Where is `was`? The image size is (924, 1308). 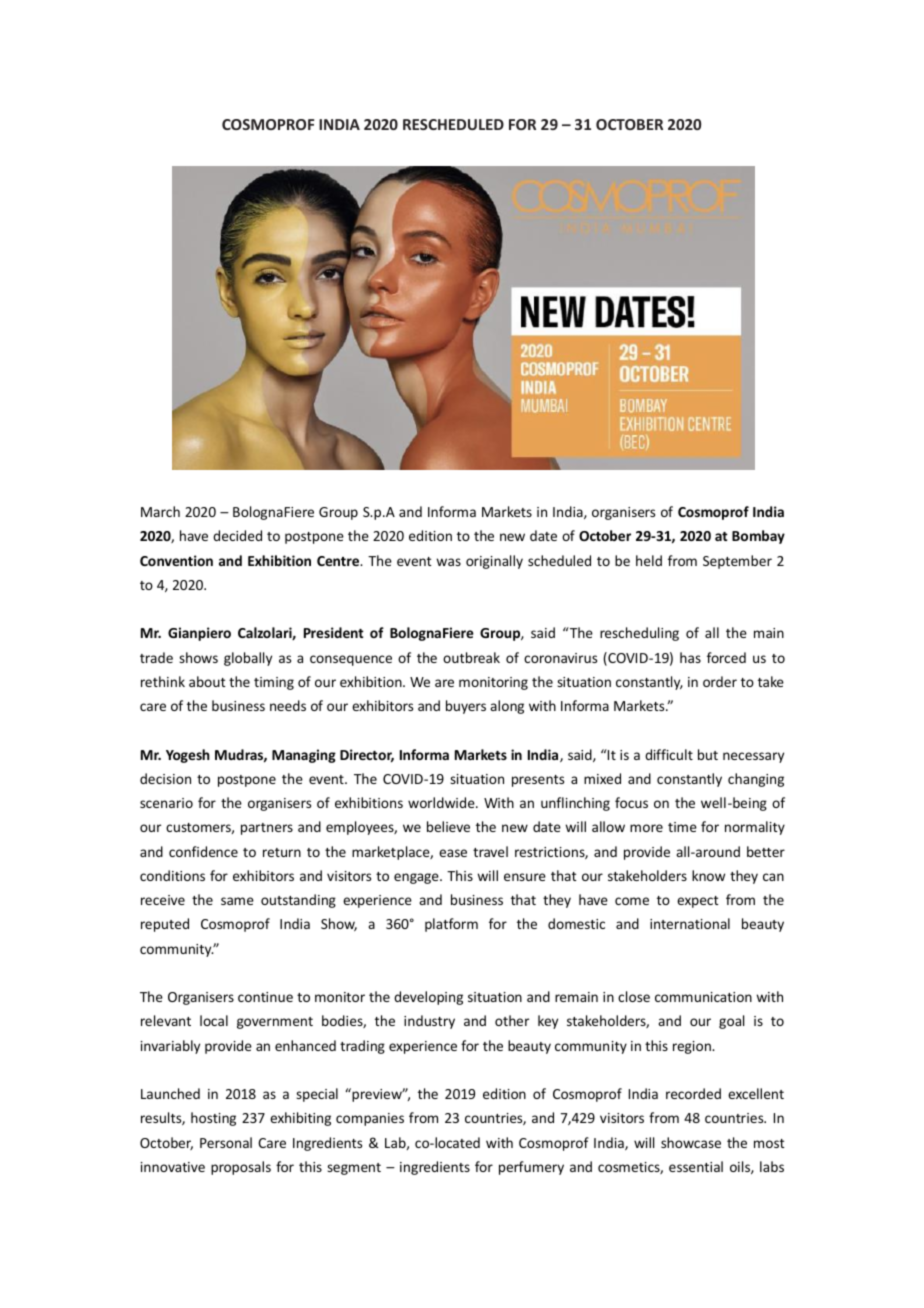 was is located at coordinates (448, 562).
